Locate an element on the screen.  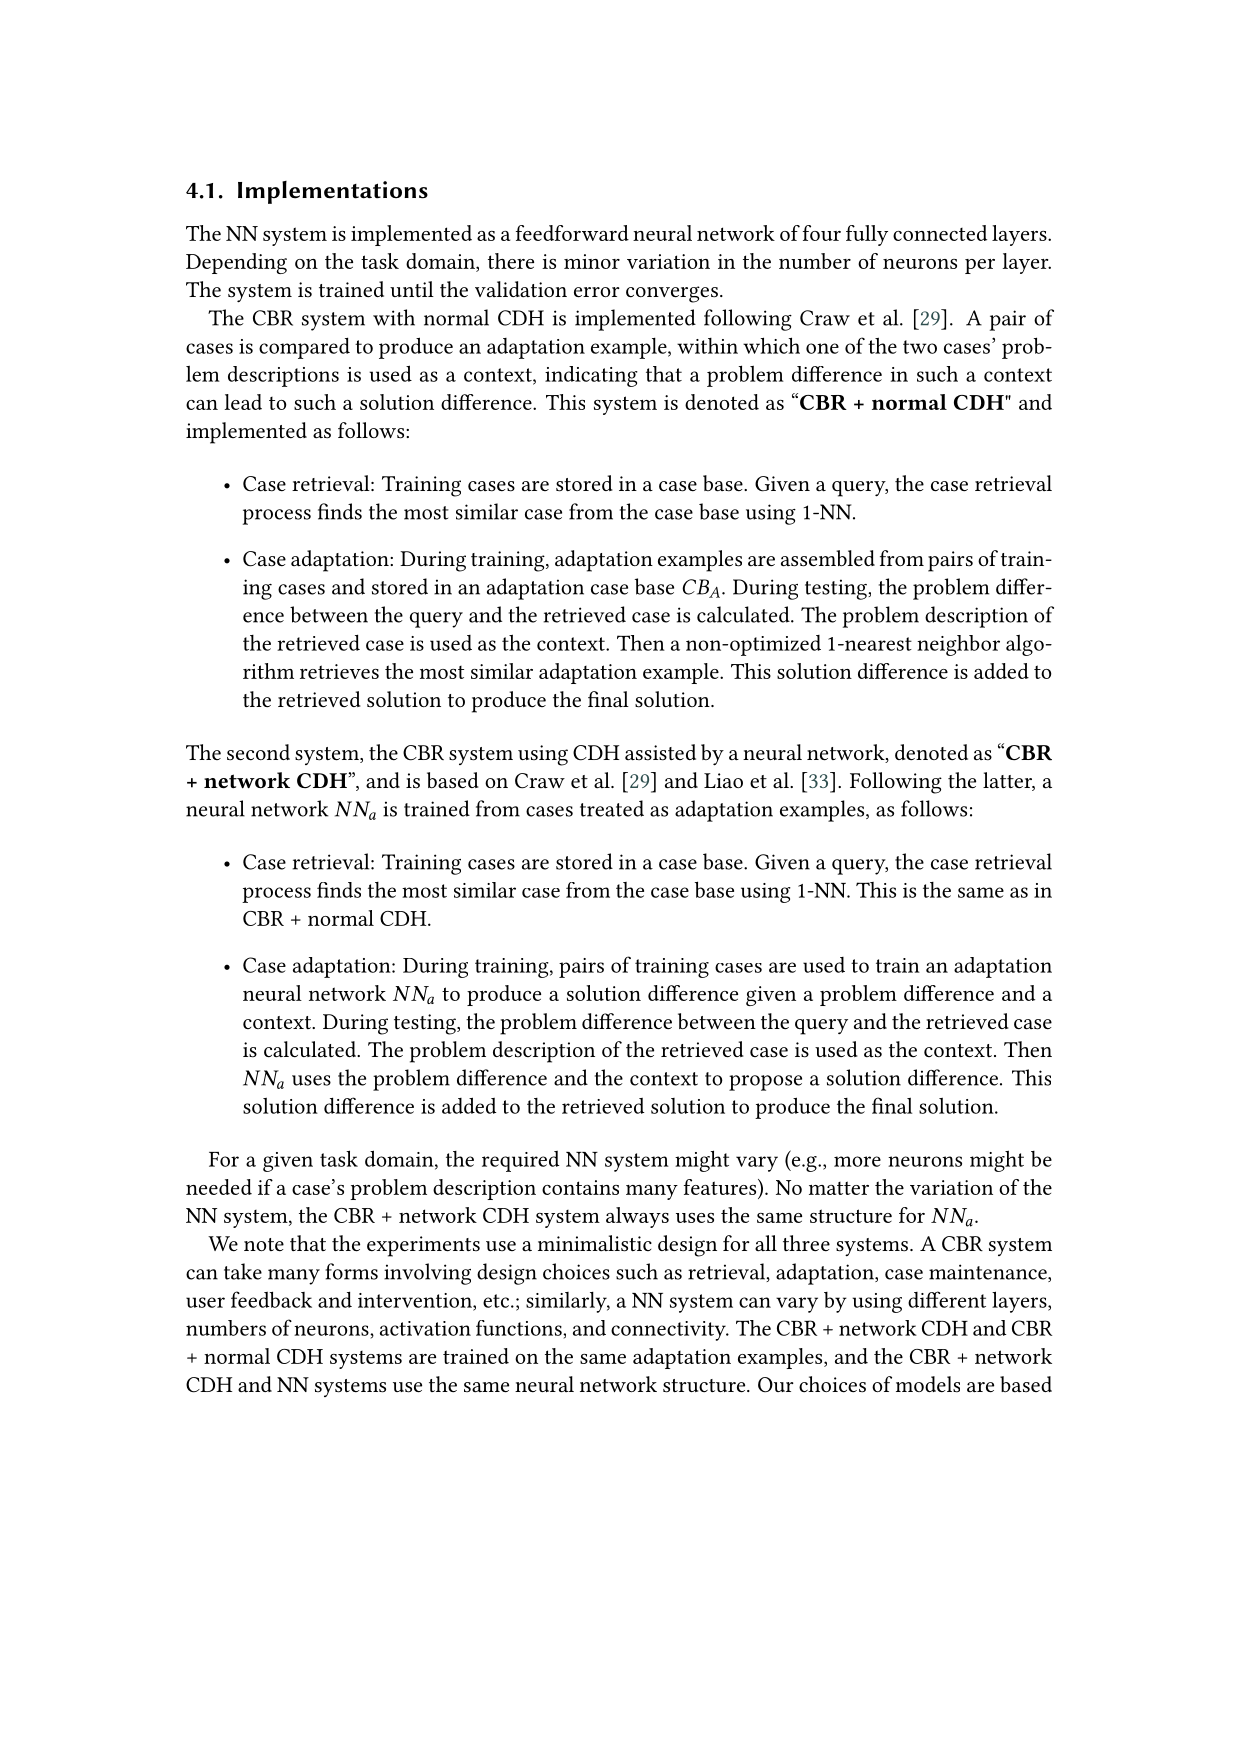
Liao is located at coordinates (723, 781).
